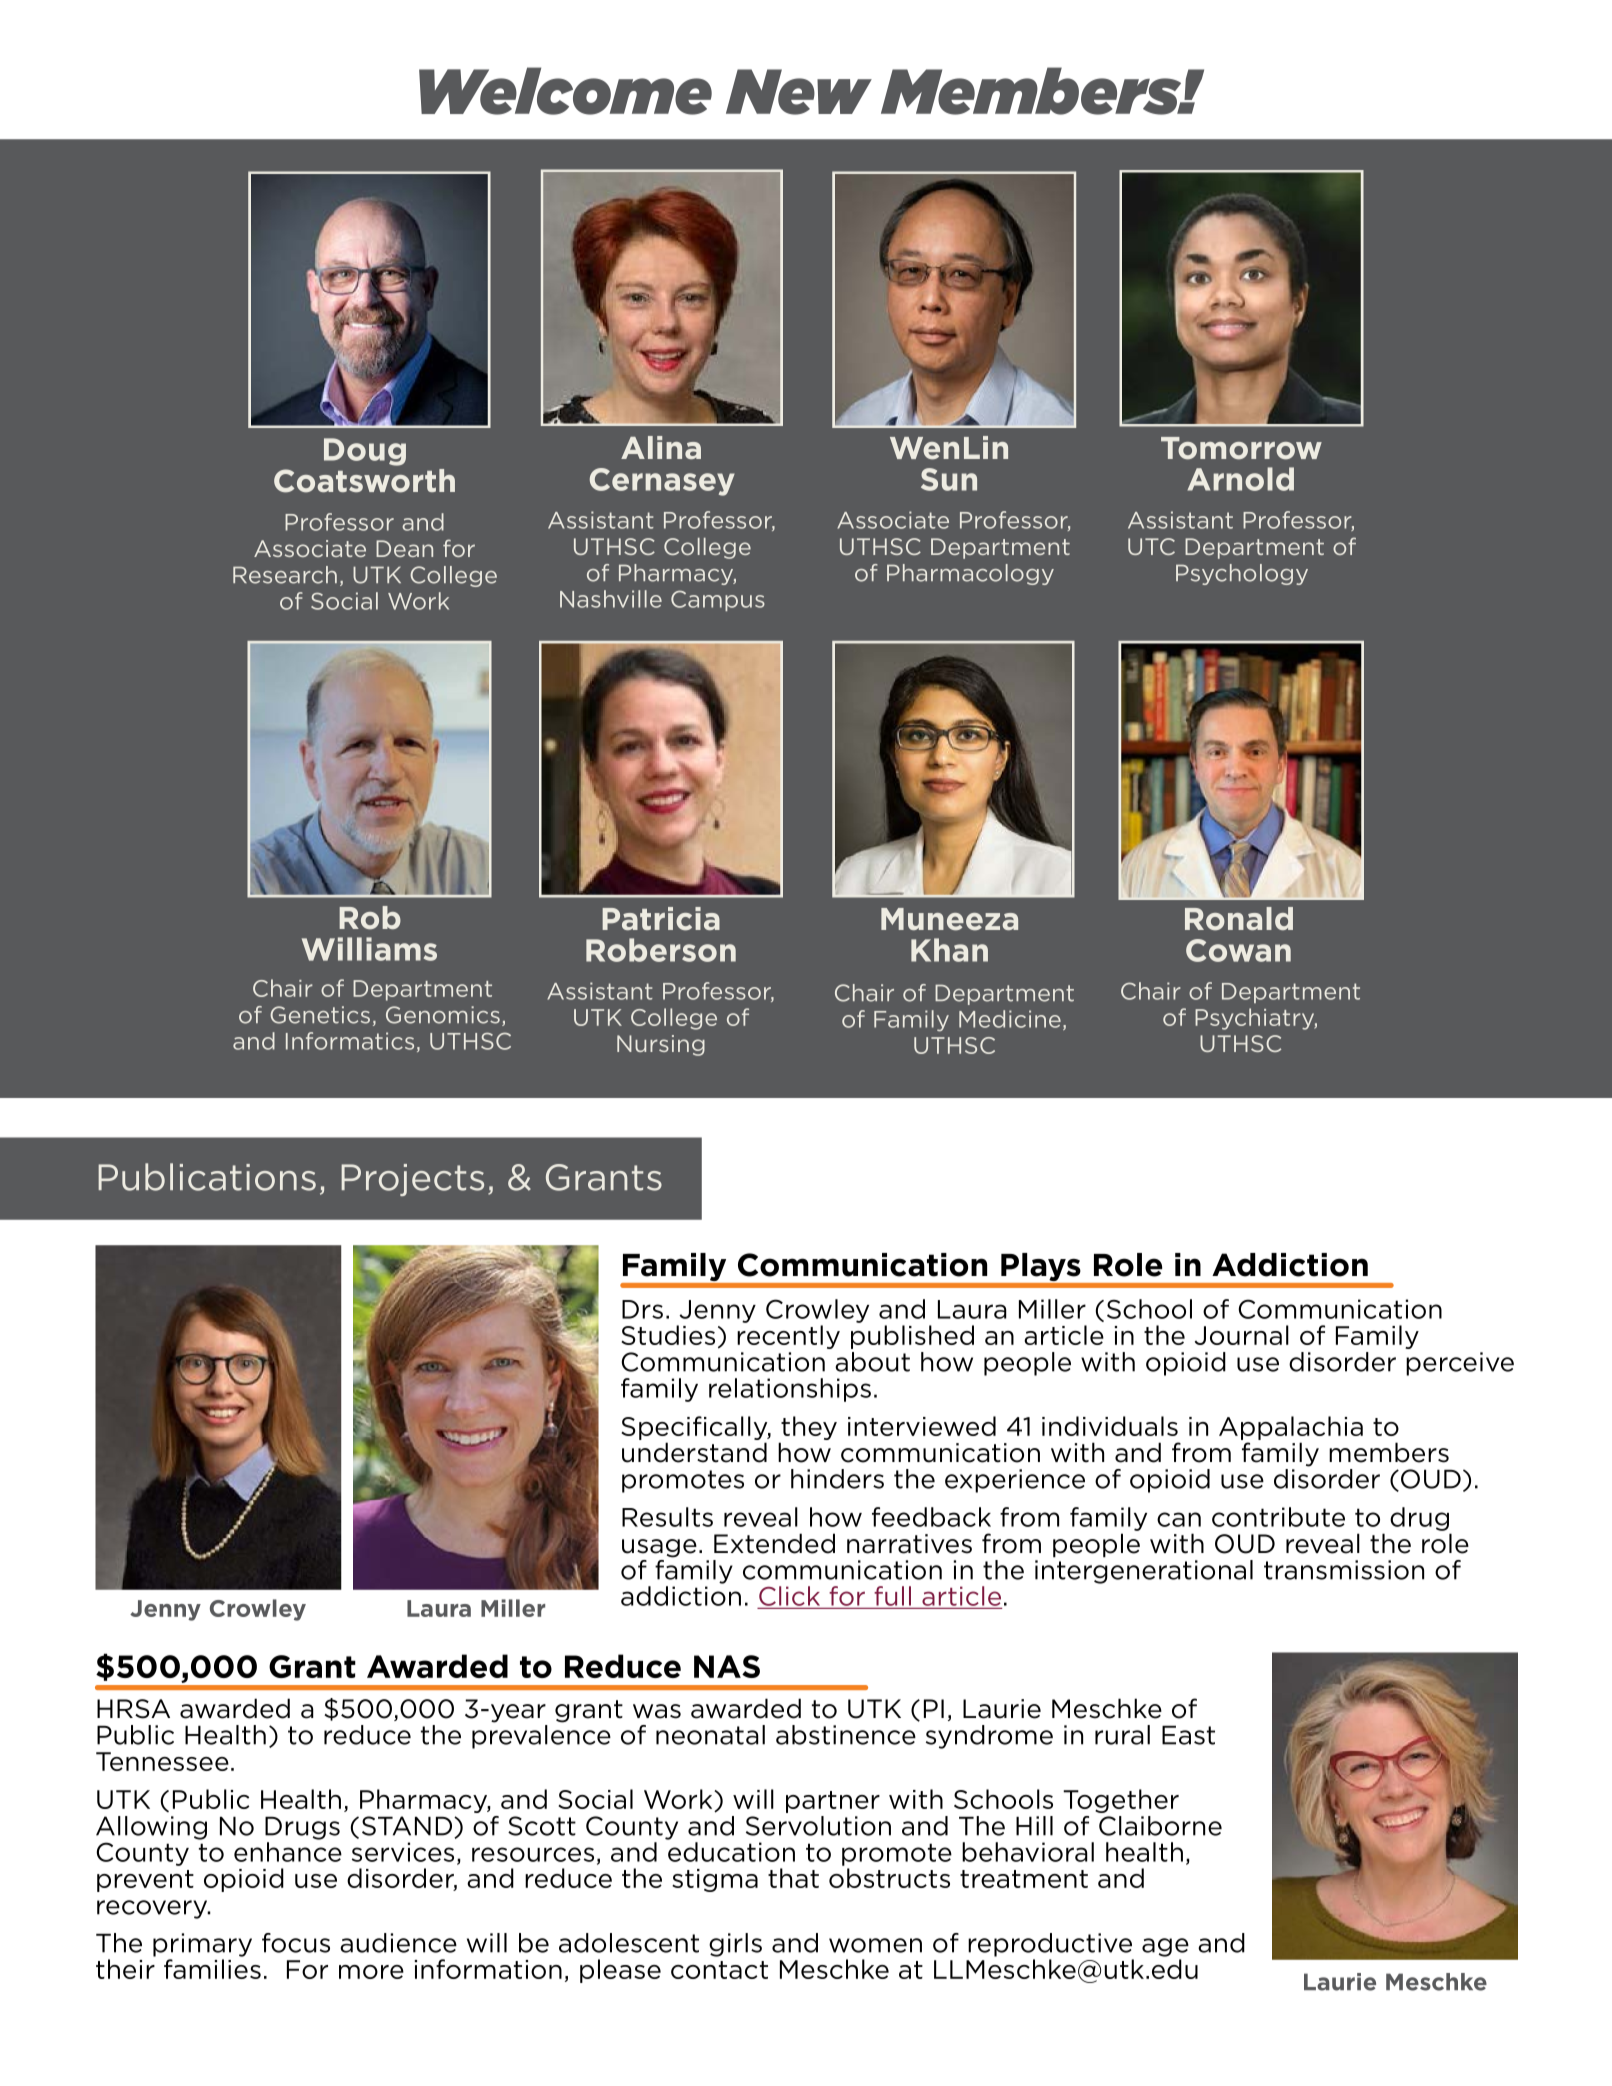 This screenshot has height=2086, width=1612. I want to click on Genetics, so click(320, 1015).
